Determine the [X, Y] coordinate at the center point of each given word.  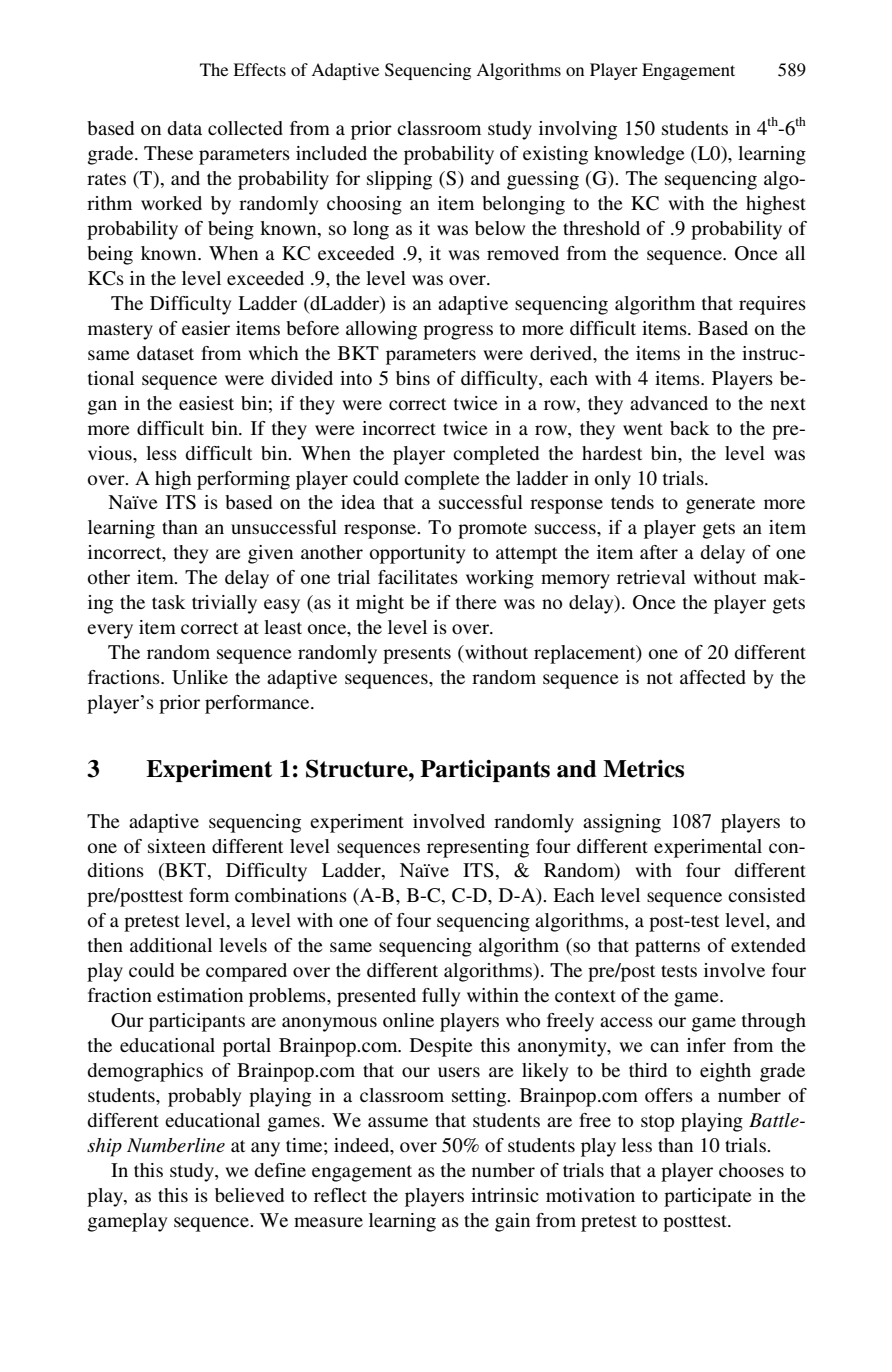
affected [713, 677]
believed [249, 1195]
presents [417, 655]
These [168, 153]
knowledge [639, 155]
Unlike [200, 677]
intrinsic [505, 1195]
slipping [399, 180]
